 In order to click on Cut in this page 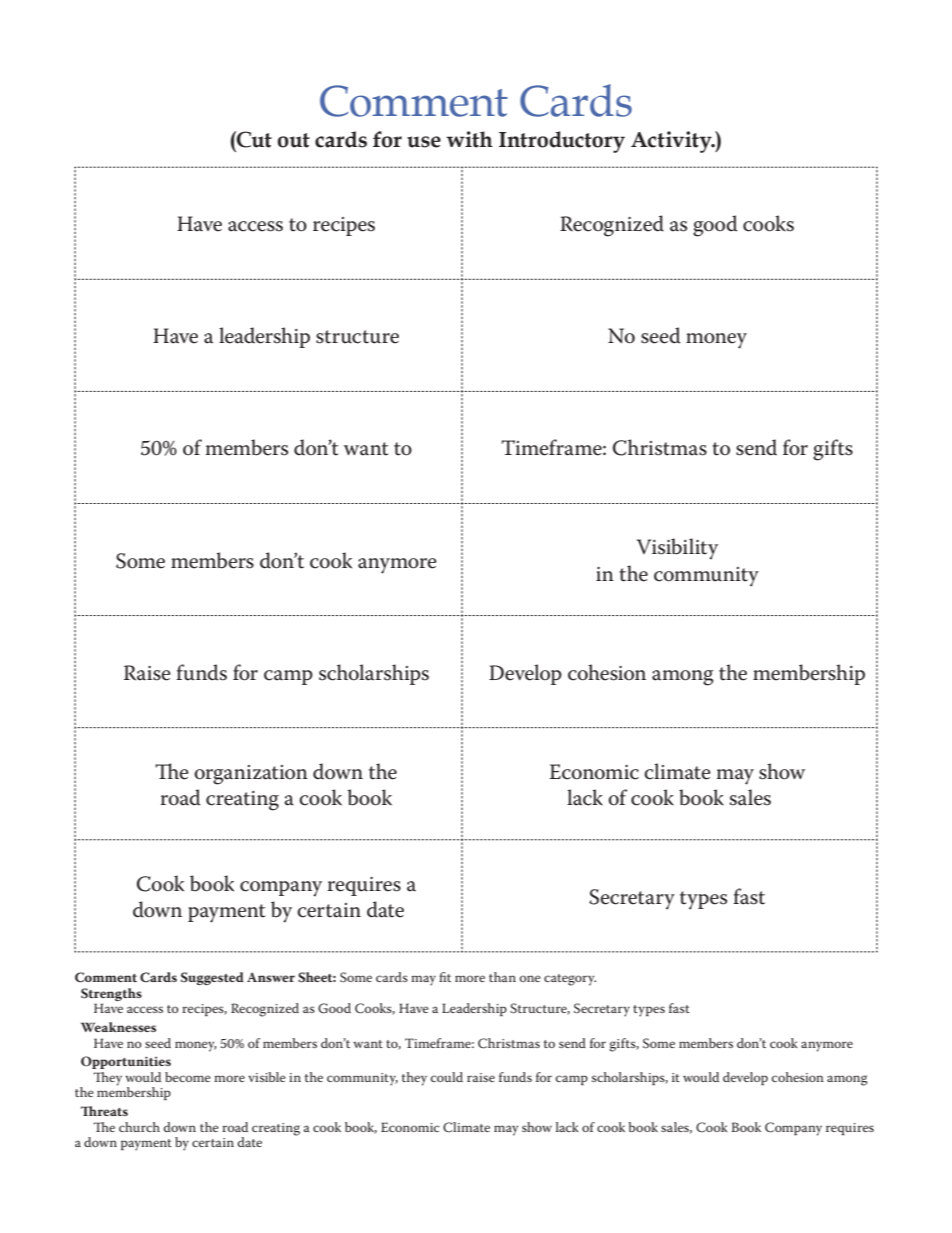, I will do `click(253, 139)`.
